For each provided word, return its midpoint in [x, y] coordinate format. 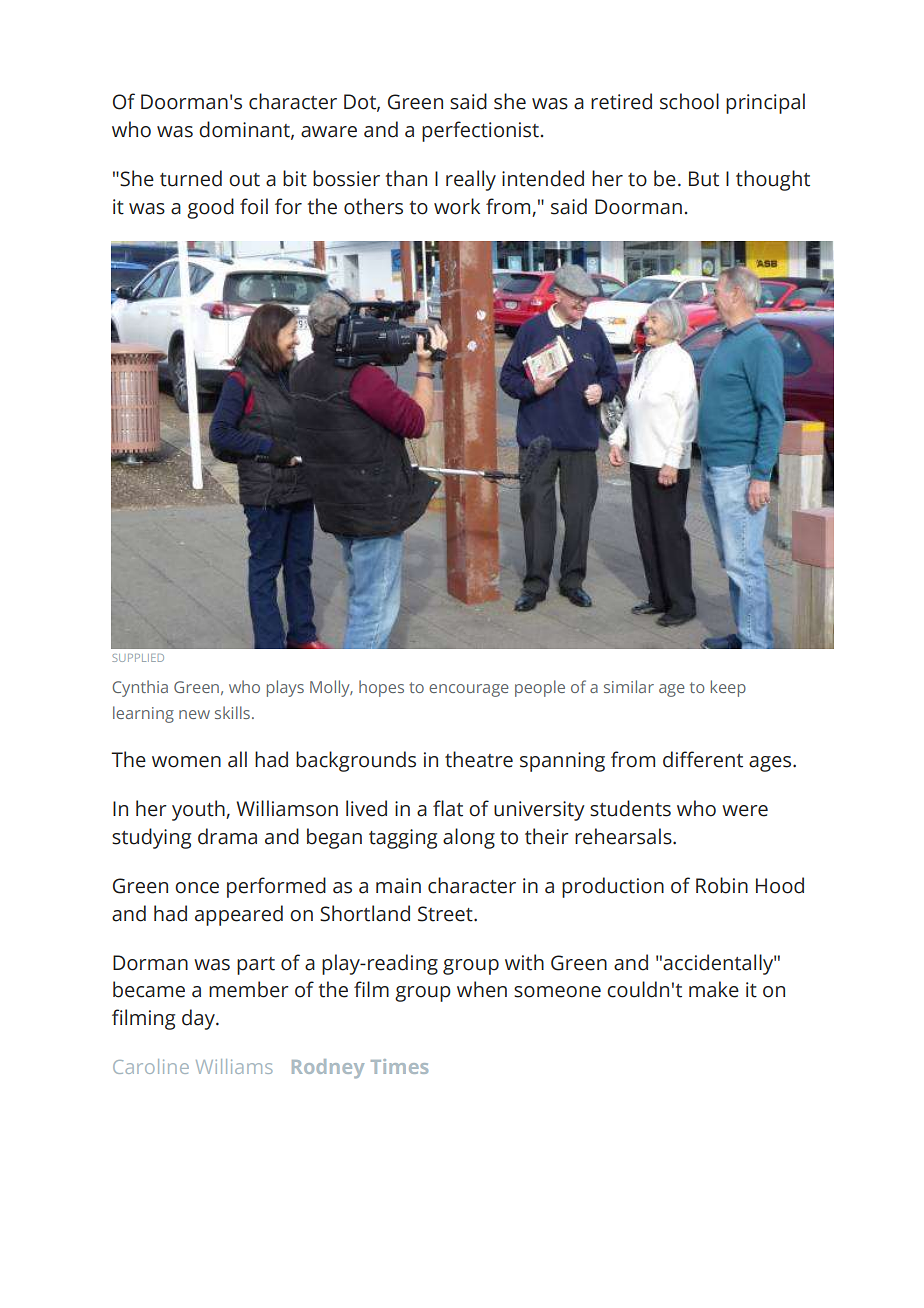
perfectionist [480, 131]
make [714, 989]
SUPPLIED [138, 658]
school [689, 101]
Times [399, 1066]
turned [191, 178]
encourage [469, 690]
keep [728, 688]
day [199, 1019]
